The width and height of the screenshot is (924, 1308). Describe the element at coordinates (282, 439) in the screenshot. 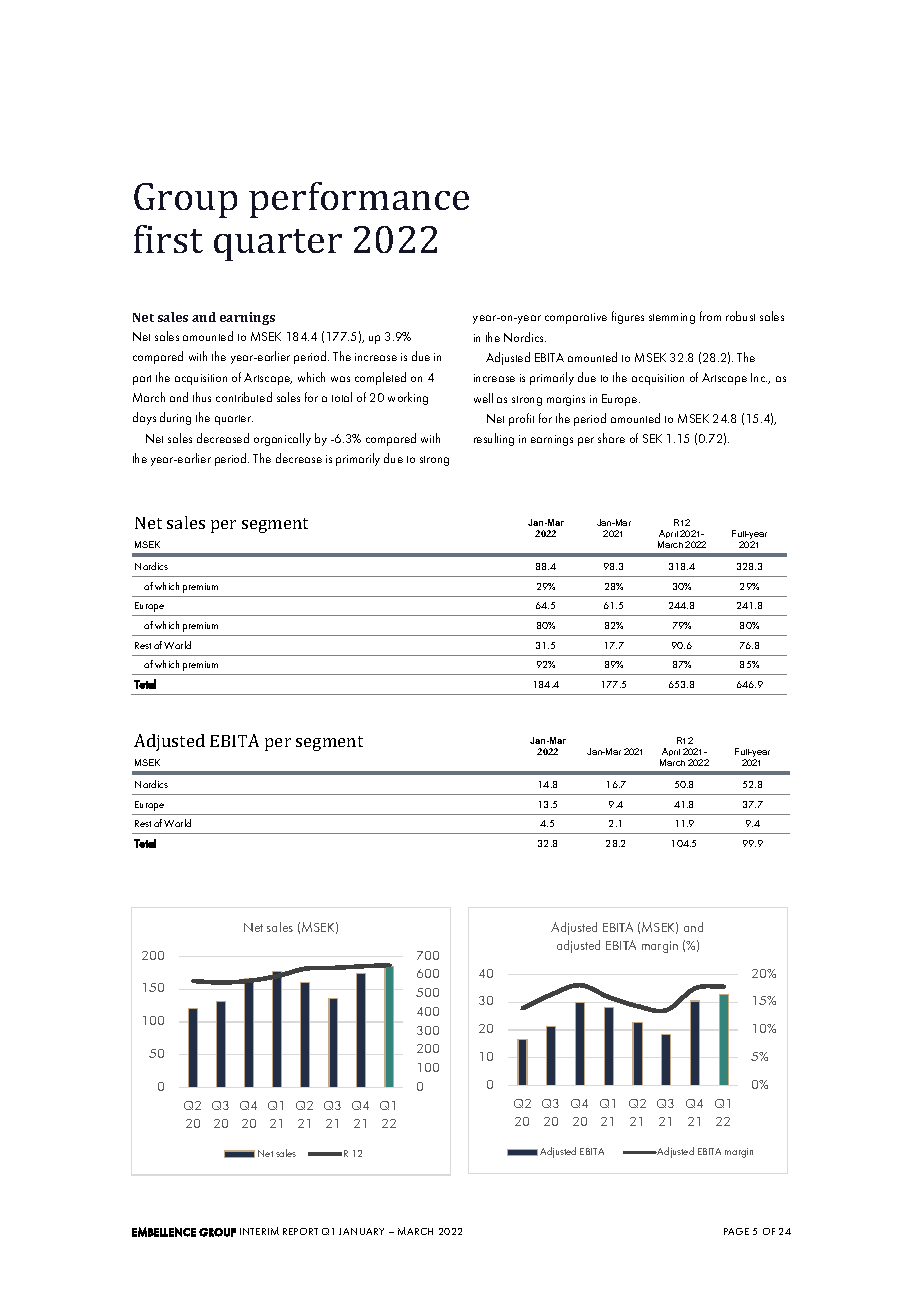

I see `organically` at that location.
